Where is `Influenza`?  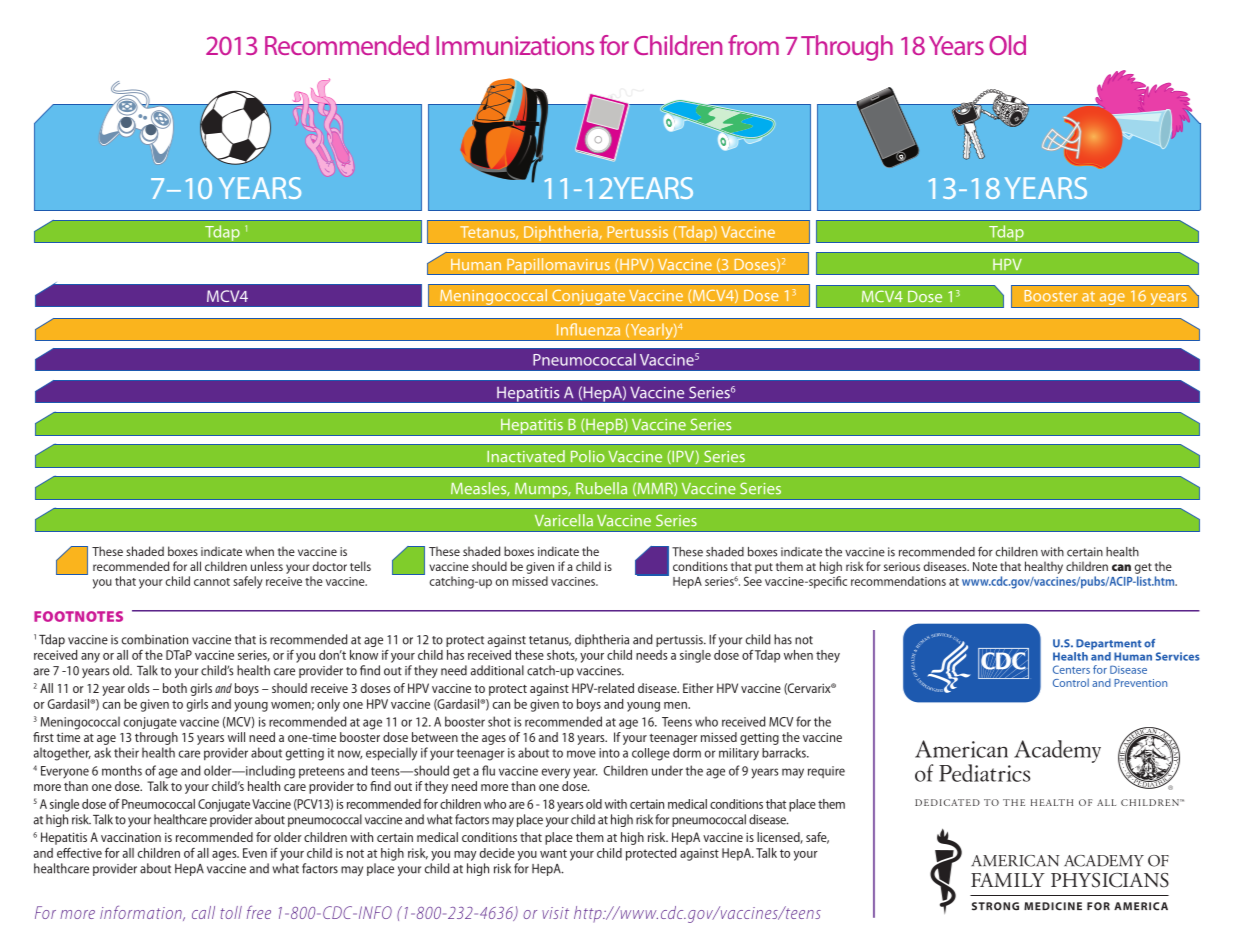
Influenza is located at coordinates (588, 329).
